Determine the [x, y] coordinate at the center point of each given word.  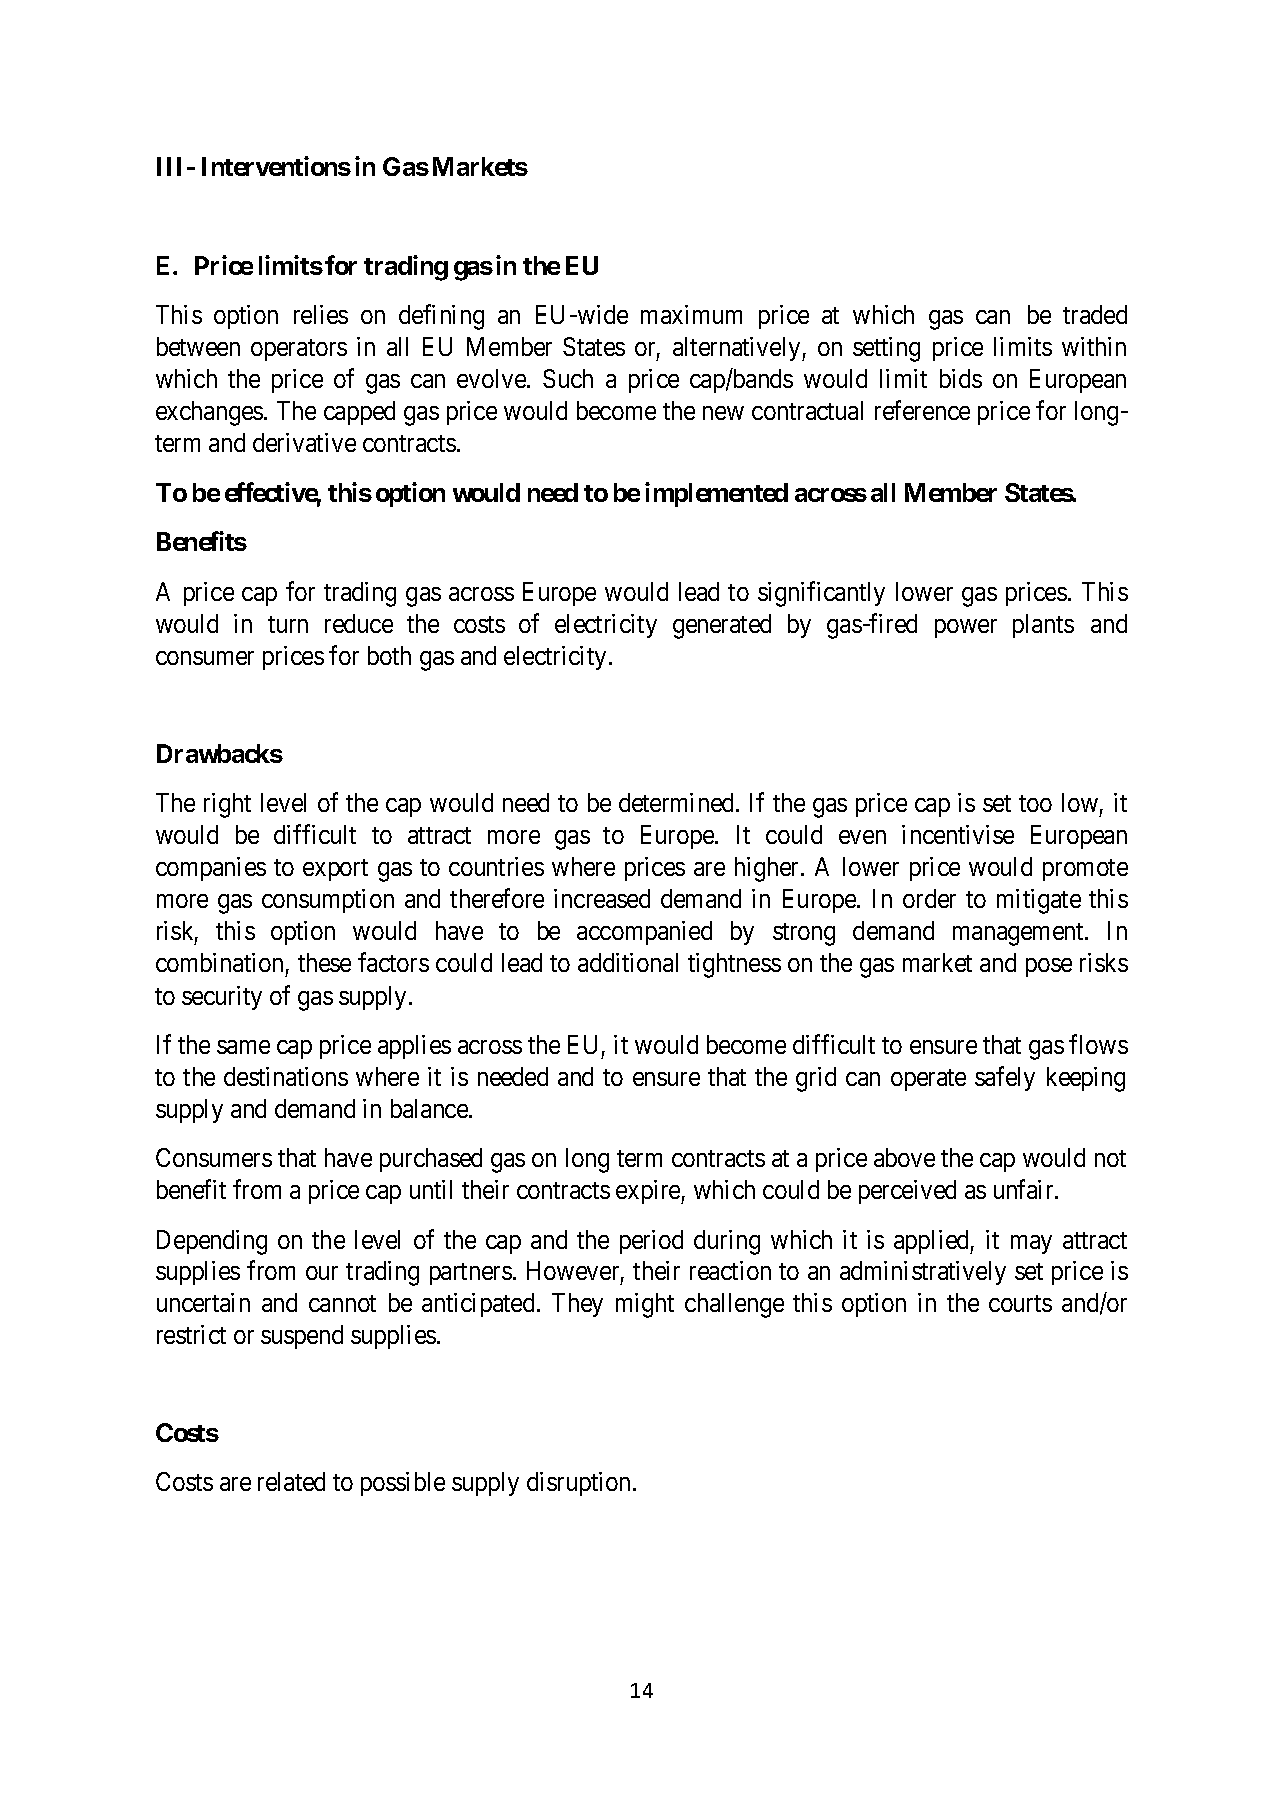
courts [1020, 1303]
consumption [328, 901]
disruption [580, 1484]
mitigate [1039, 901]
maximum [691, 314]
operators [299, 350]
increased [602, 898]
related [291, 1481]
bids [961, 378]
